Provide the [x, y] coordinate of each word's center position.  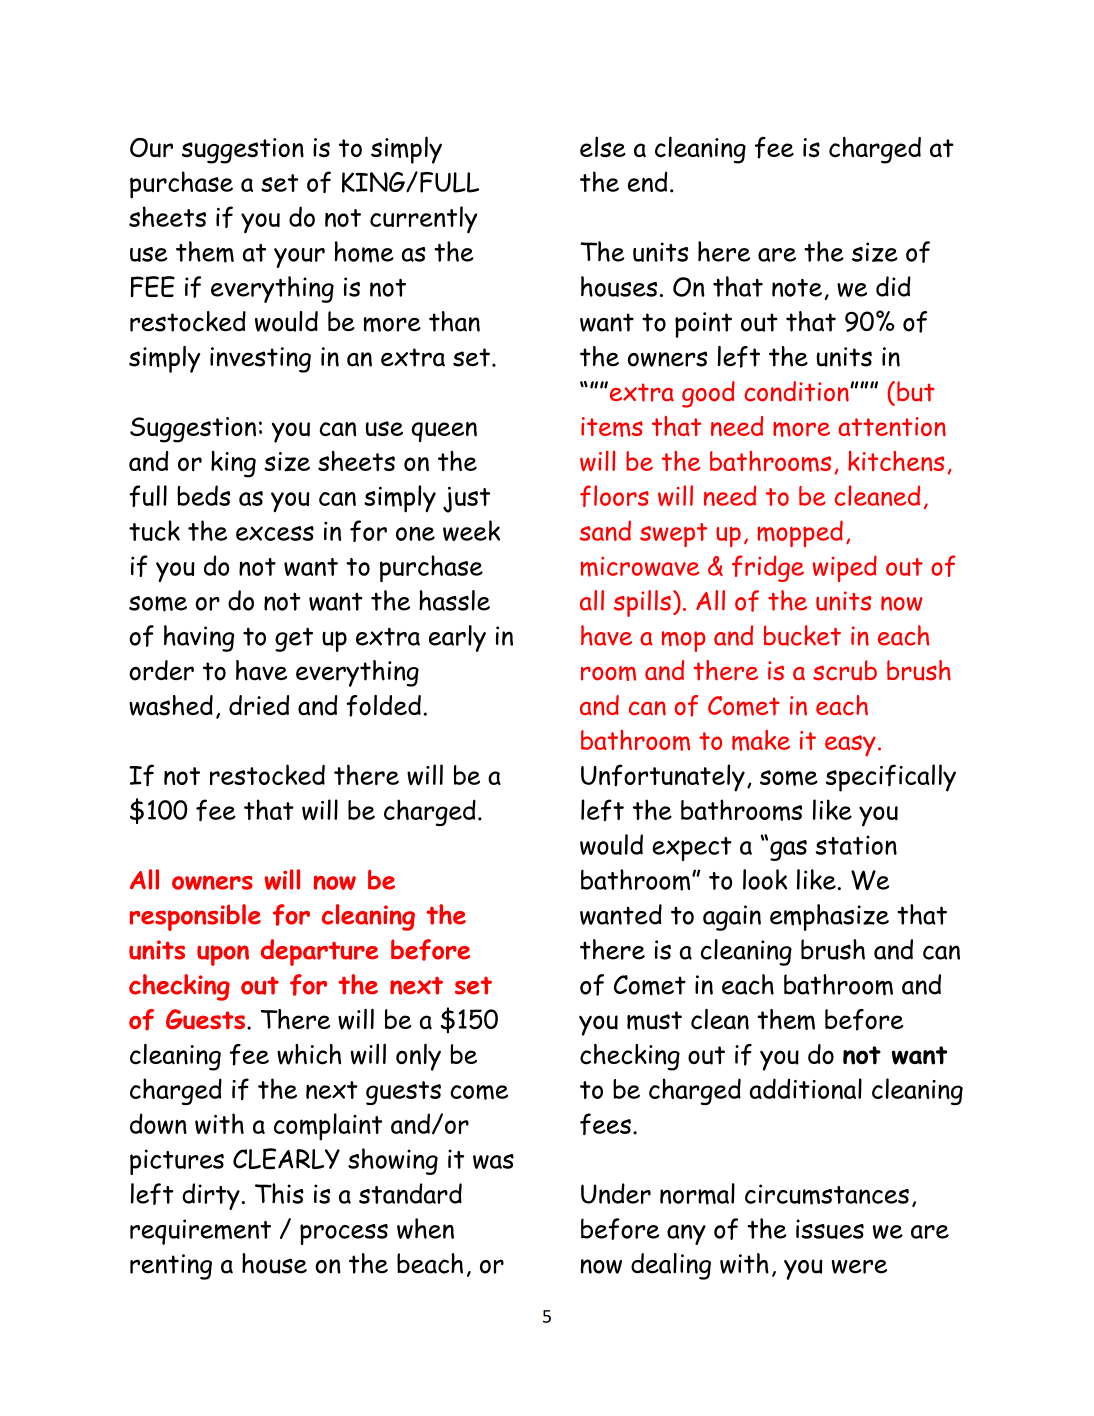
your [299, 258]
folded [383, 706]
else [603, 146]
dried [259, 705]
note [797, 288]
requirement [200, 1232]
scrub [845, 670]
